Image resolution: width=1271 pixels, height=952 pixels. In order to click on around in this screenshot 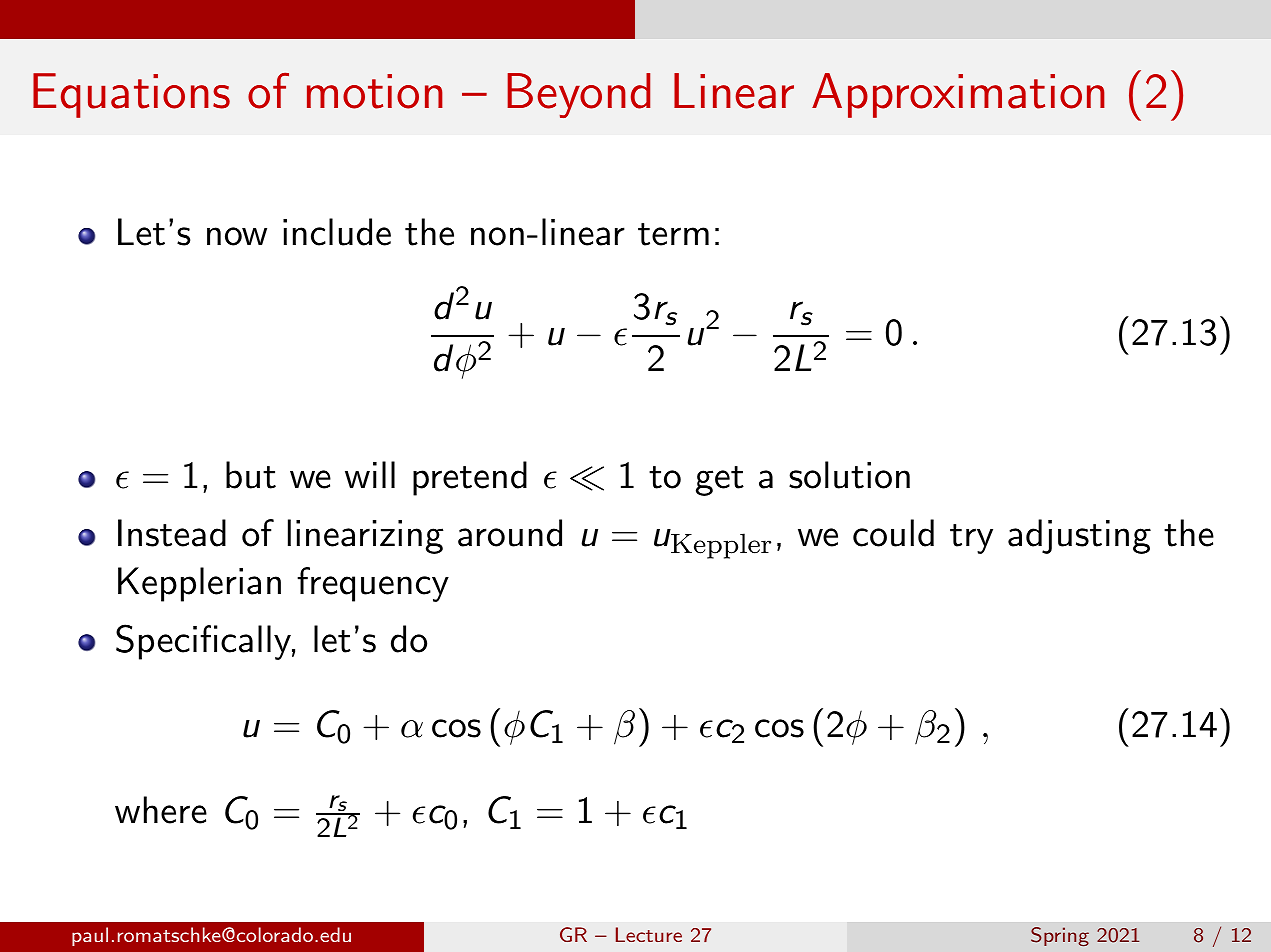, I will do `click(510, 533)`.
